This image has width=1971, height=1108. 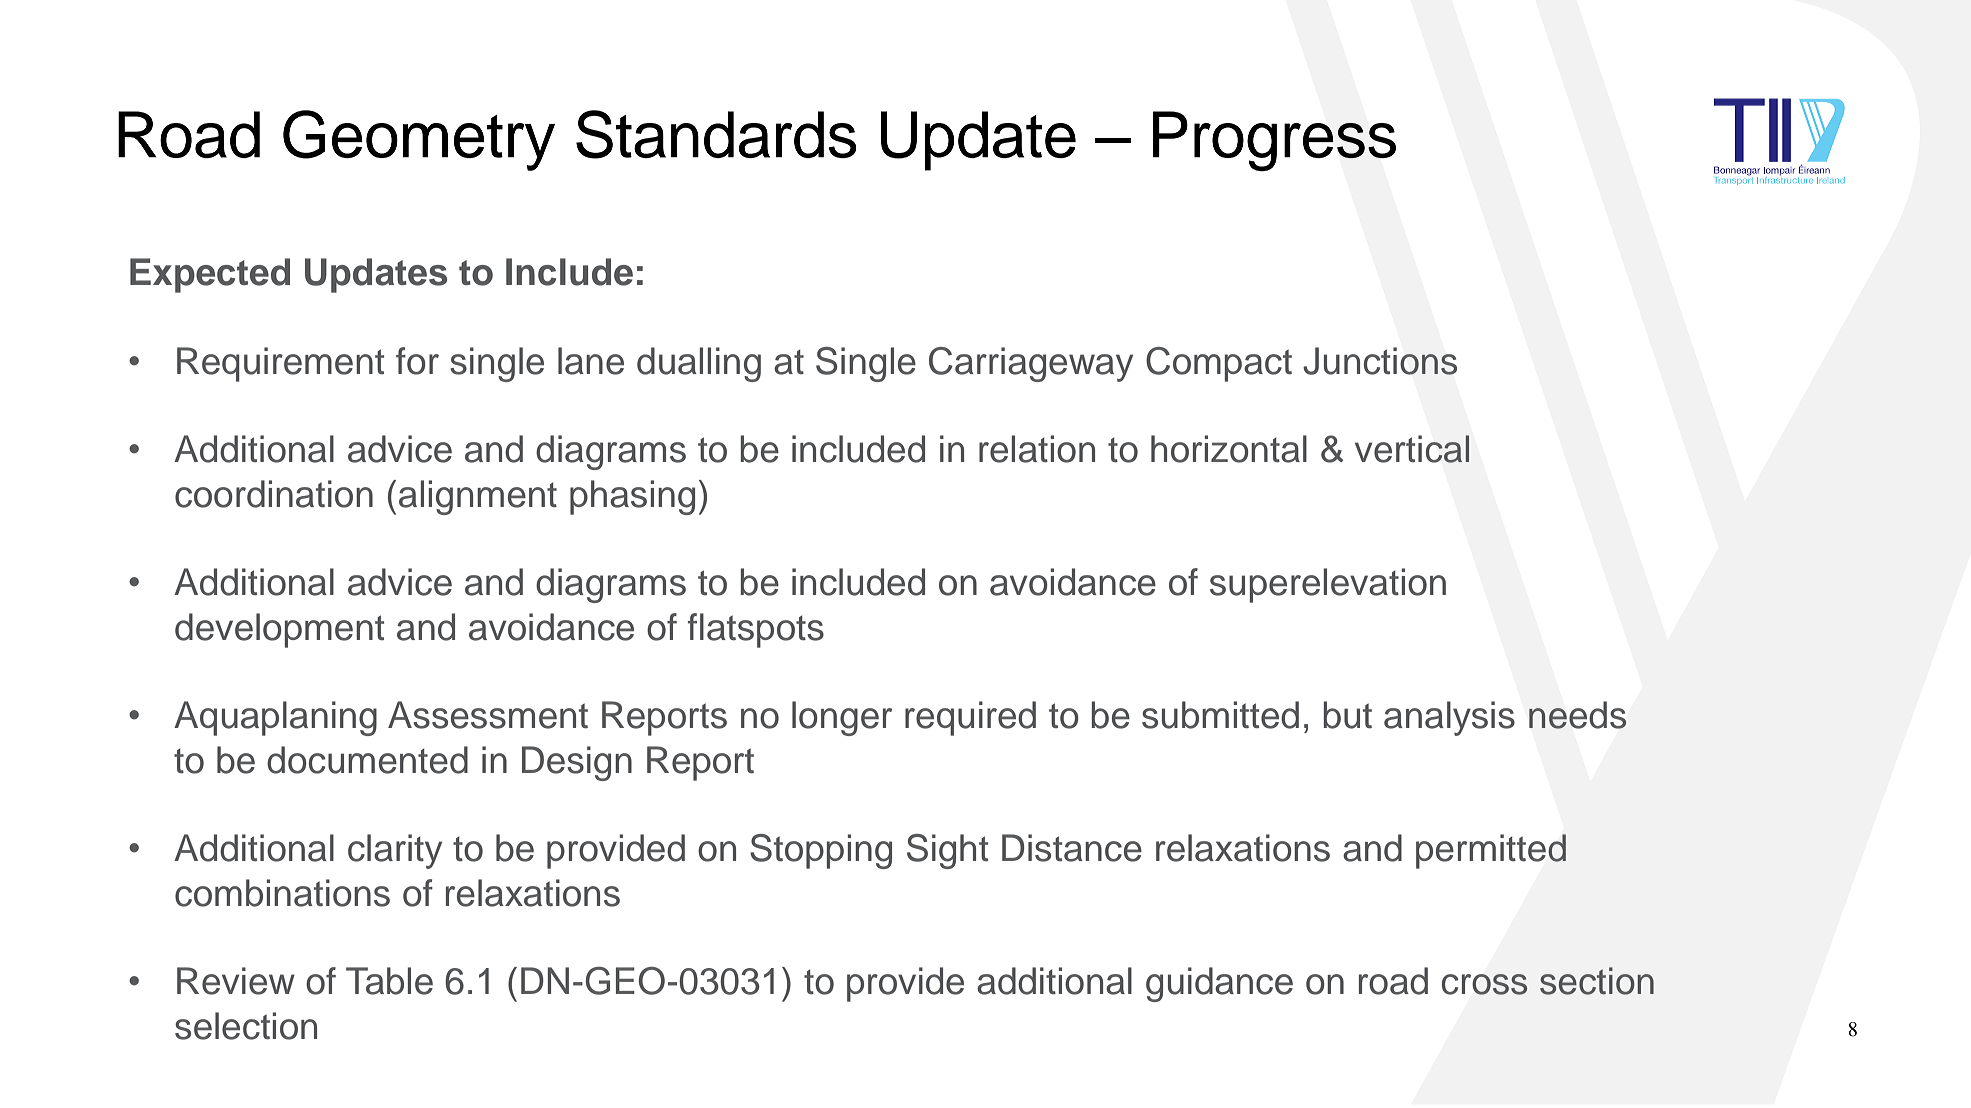 What do you see at coordinates (1449, 718) in the image?
I see `analysis` at bounding box center [1449, 718].
